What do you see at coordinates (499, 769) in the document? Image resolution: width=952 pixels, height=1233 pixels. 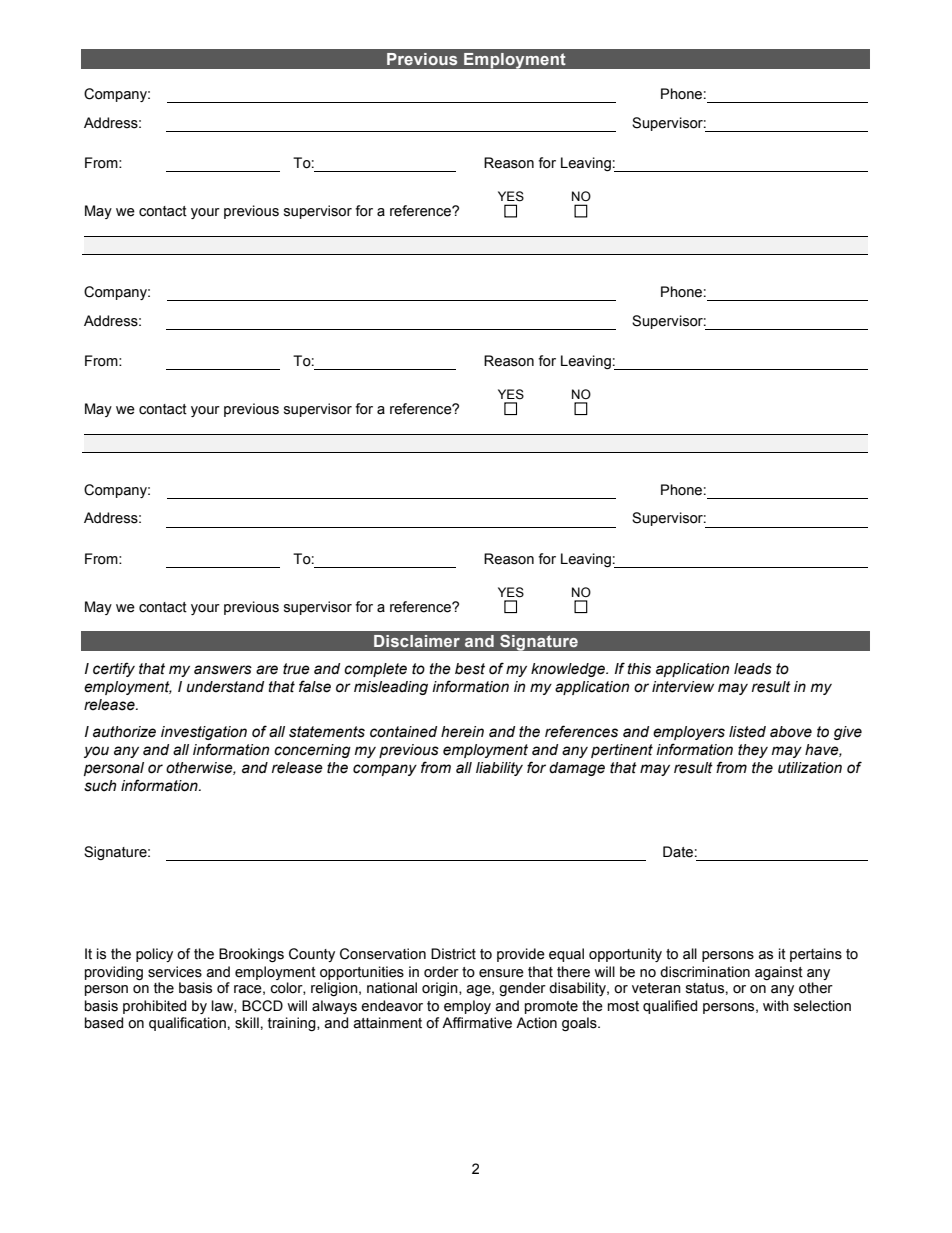 I see `liability` at bounding box center [499, 769].
